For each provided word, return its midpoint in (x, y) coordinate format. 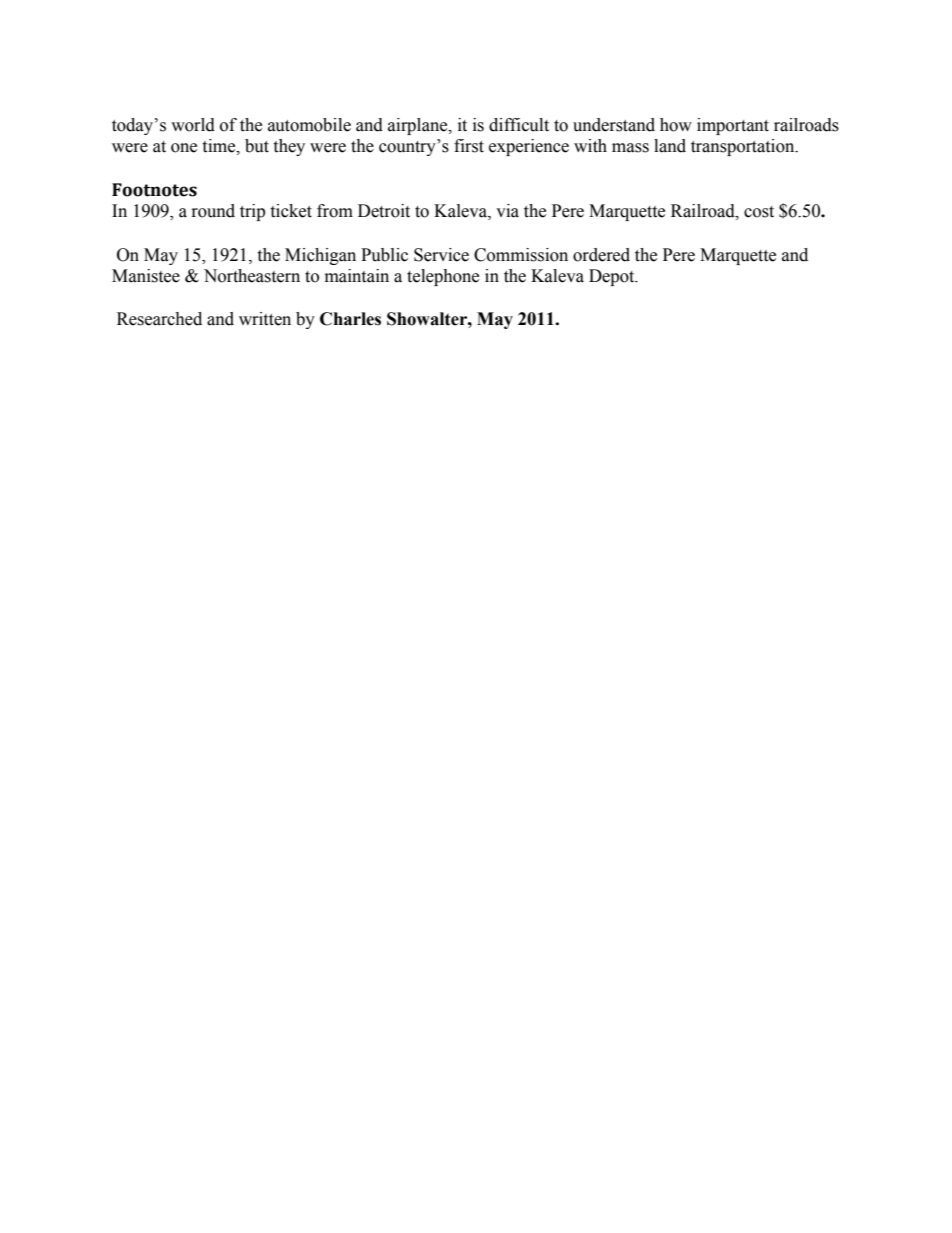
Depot (613, 277)
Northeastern (252, 276)
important (733, 126)
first (469, 146)
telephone (443, 277)
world (193, 125)
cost (759, 212)
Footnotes (154, 190)
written (265, 319)
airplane (419, 126)
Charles (350, 319)
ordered (601, 255)
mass (630, 148)
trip (252, 212)
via (507, 211)
